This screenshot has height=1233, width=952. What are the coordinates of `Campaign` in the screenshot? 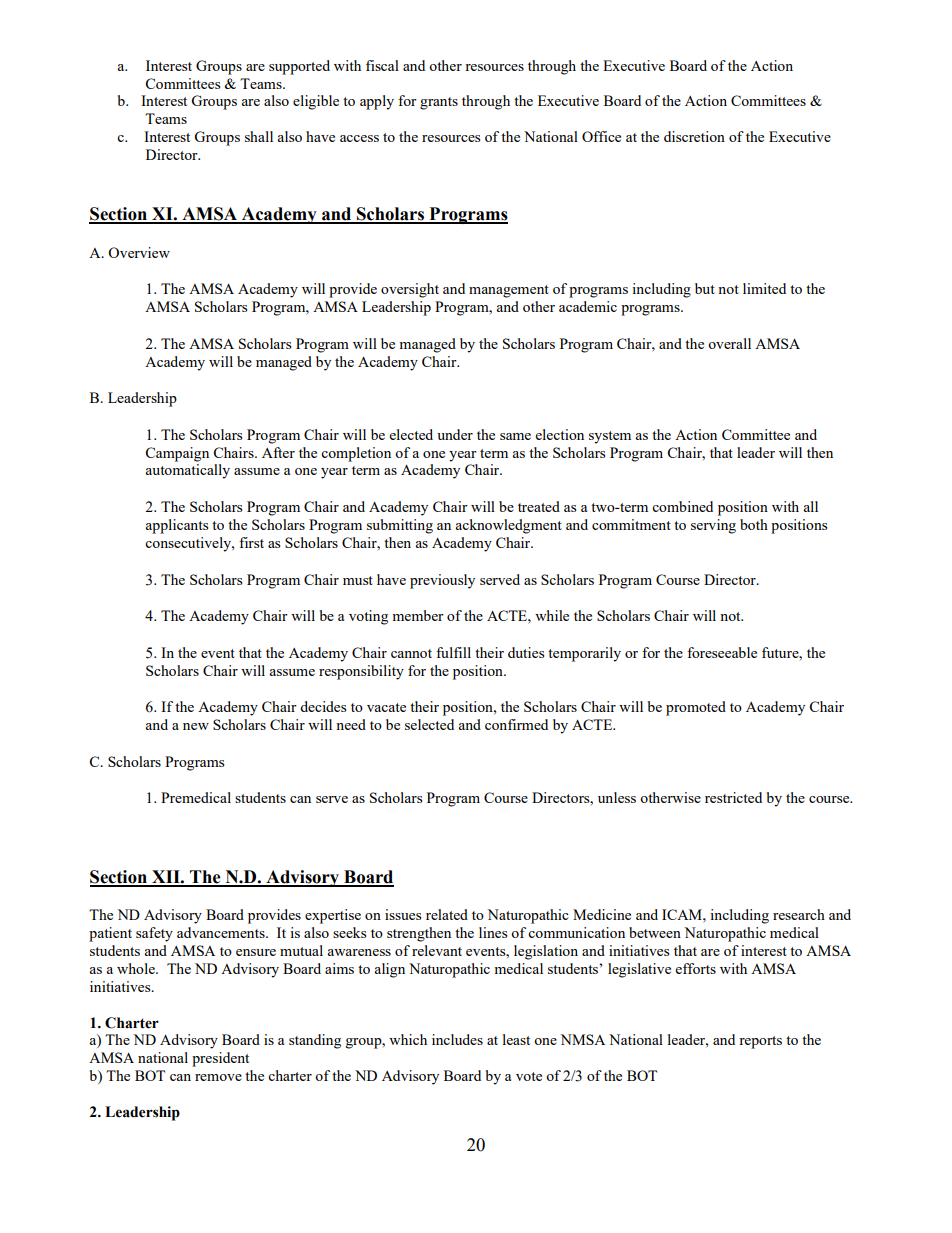 It's located at (177, 454).
